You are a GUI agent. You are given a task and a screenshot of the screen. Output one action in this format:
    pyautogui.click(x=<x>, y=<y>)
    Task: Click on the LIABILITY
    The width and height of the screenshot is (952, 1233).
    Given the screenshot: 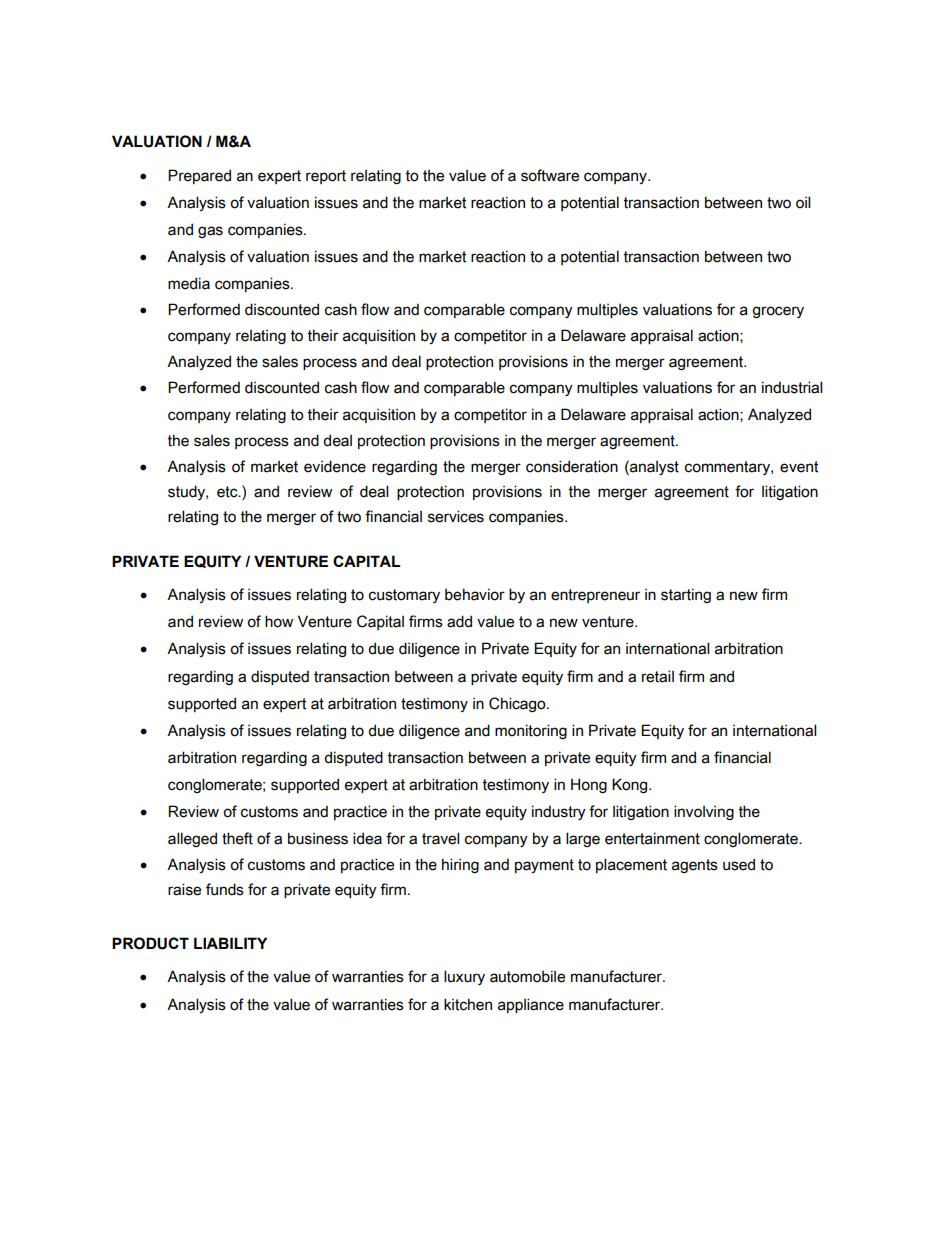 What is the action you would take?
    pyautogui.click(x=230, y=943)
